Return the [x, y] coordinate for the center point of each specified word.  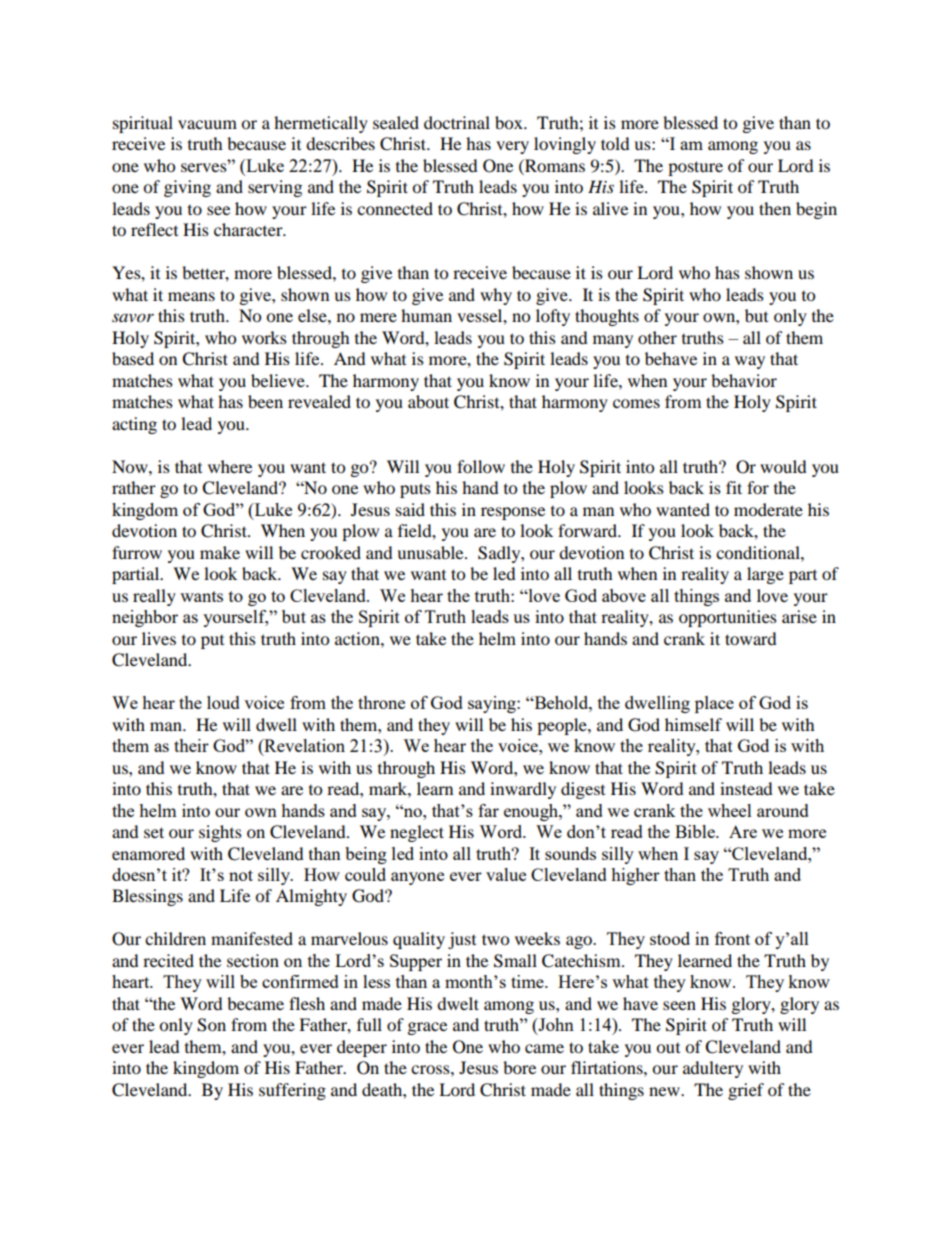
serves [205, 166]
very [512, 147]
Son [211, 1025]
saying [493, 704]
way [750, 362]
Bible [696, 831]
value [506, 874]
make [220, 552]
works [264, 337]
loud [223, 702]
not [241, 875]
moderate [768, 509]
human [426, 315]
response [513, 513]
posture [695, 168]
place [714, 704]
